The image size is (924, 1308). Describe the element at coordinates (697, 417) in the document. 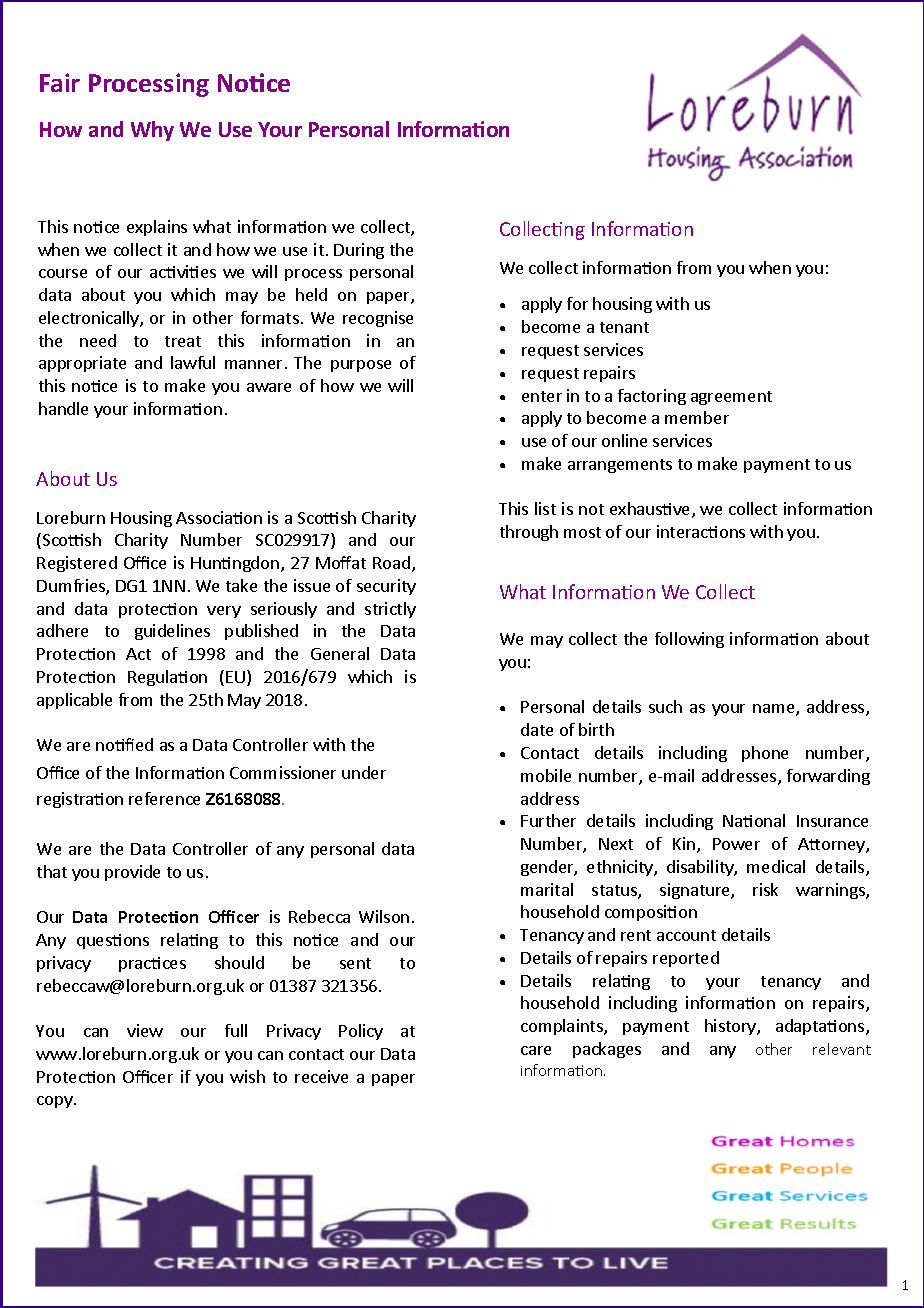

I see `member` at that location.
